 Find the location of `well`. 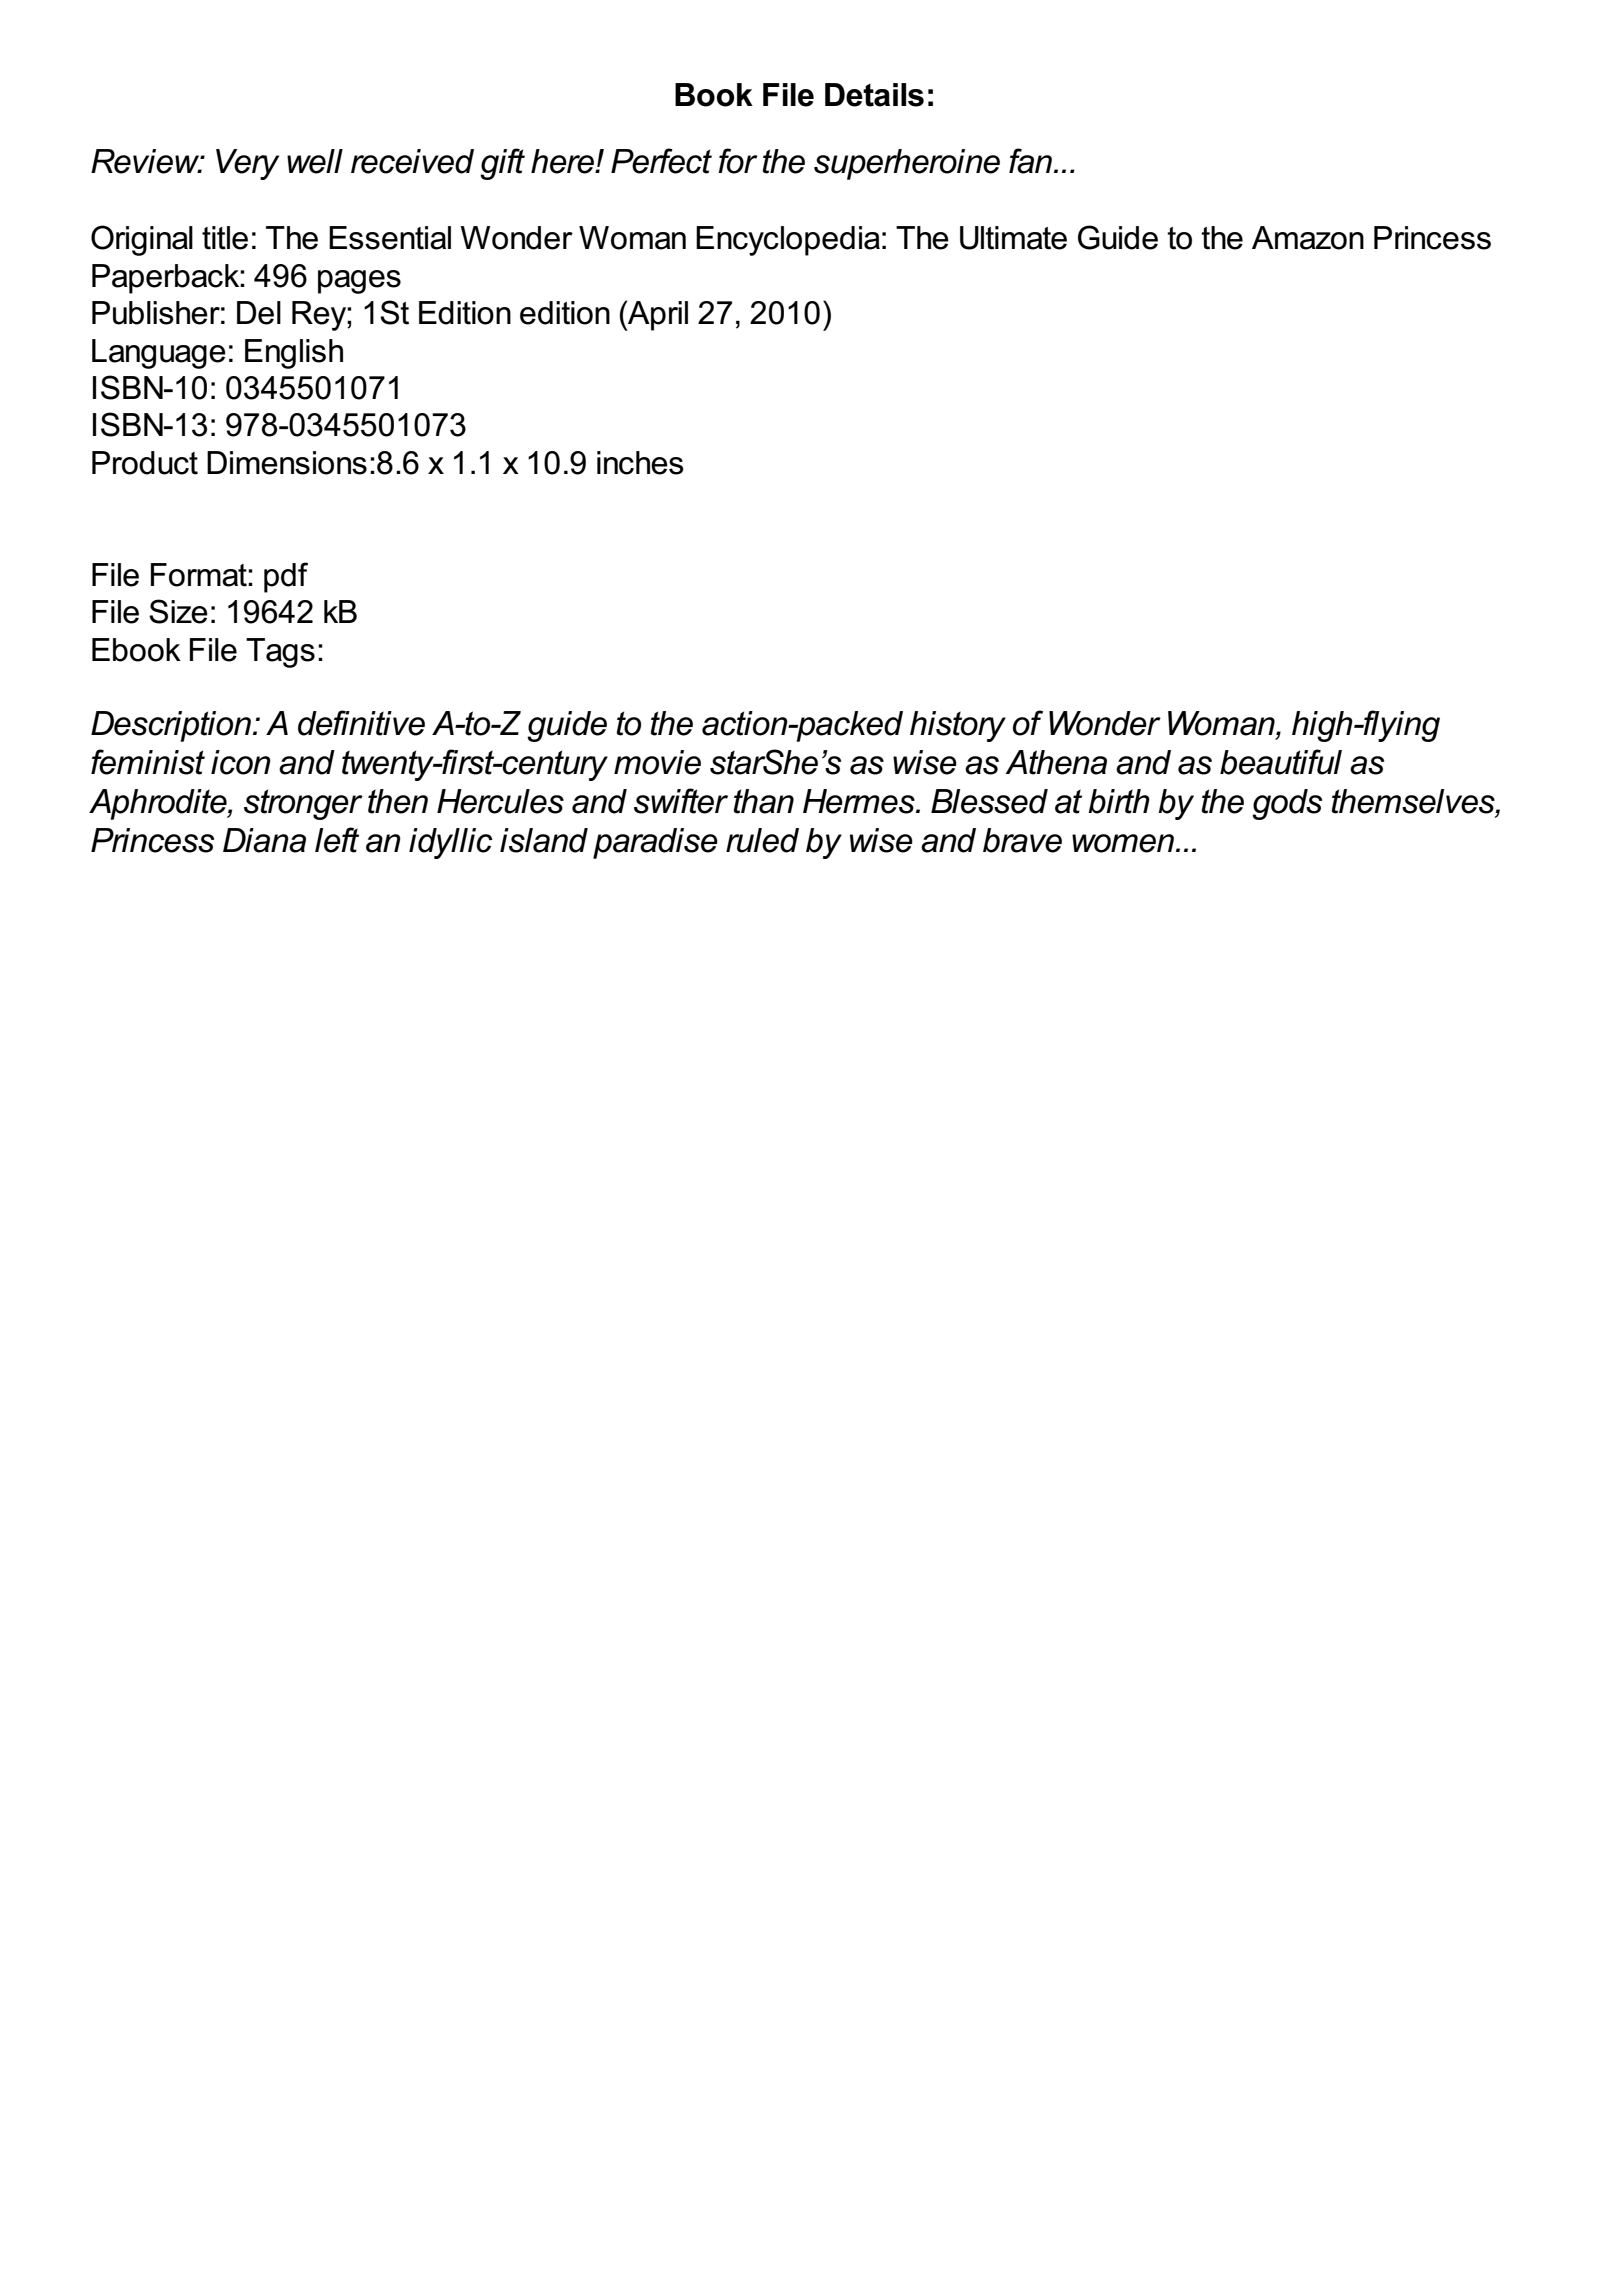

well is located at coordinates (315, 161).
